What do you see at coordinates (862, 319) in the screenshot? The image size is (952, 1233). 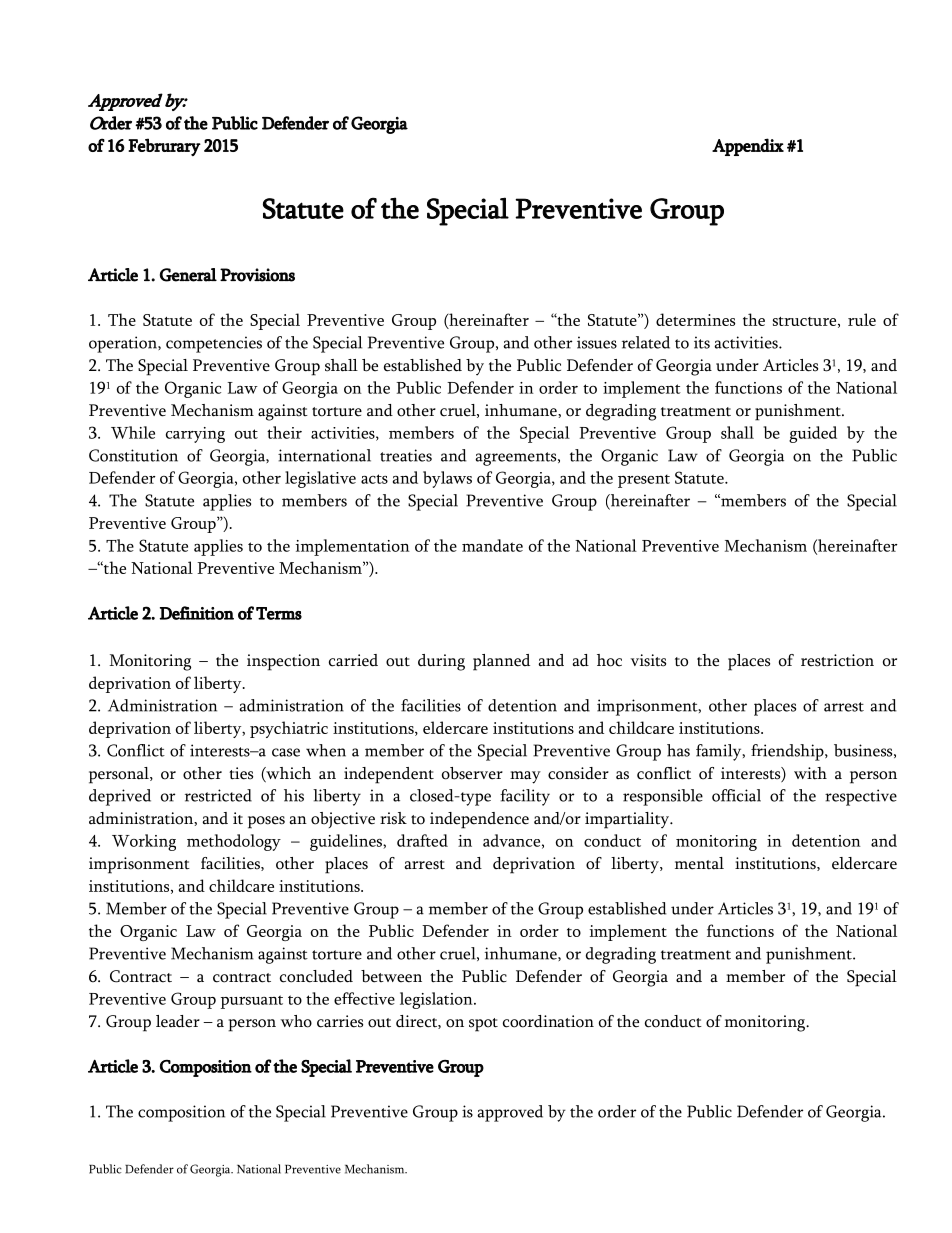 I see `rule` at bounding box center [862, 319].
